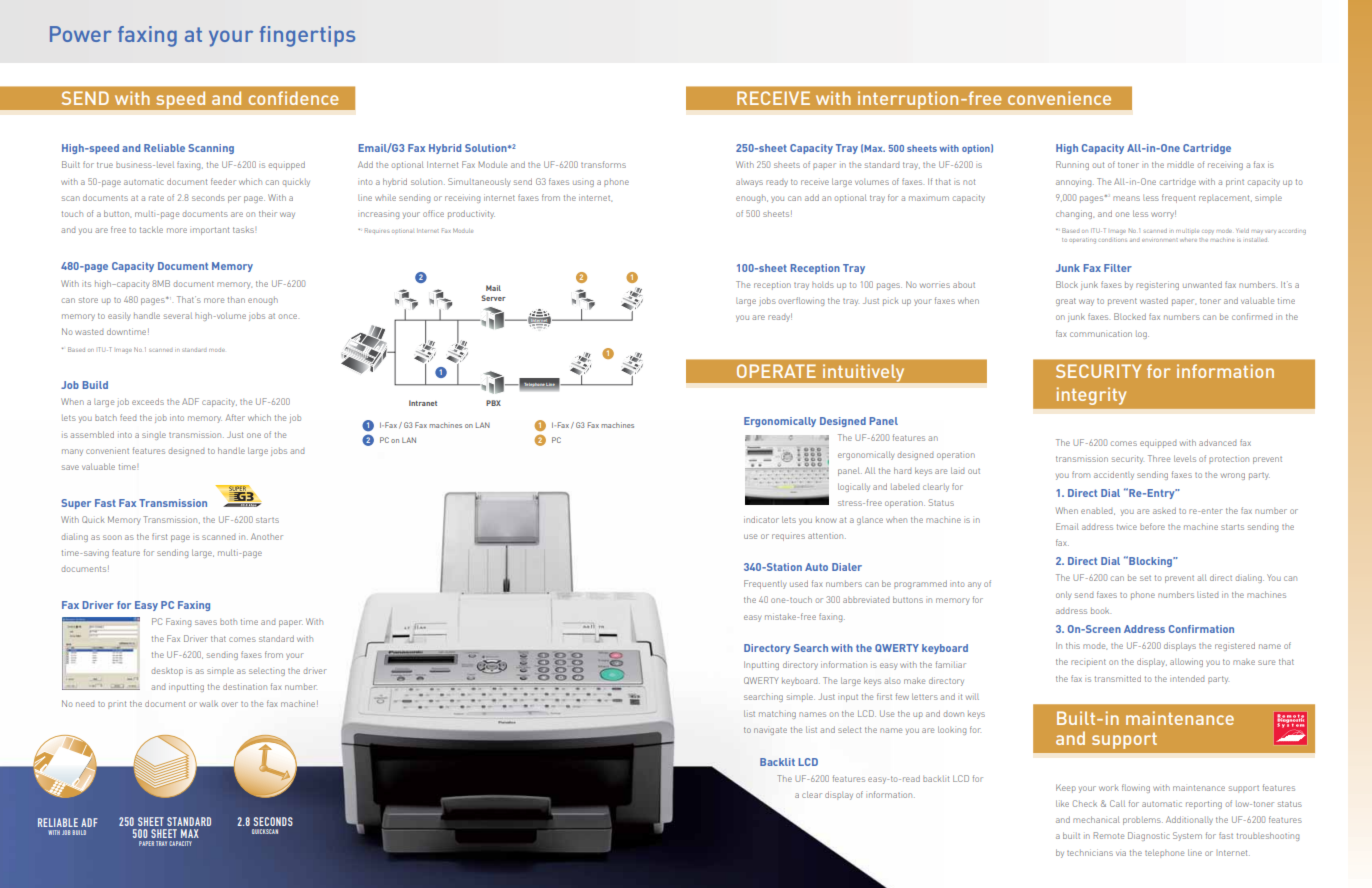  Describe the element at coordinates (1059, 98) in the screenshot. I see `convenience` at that location.
